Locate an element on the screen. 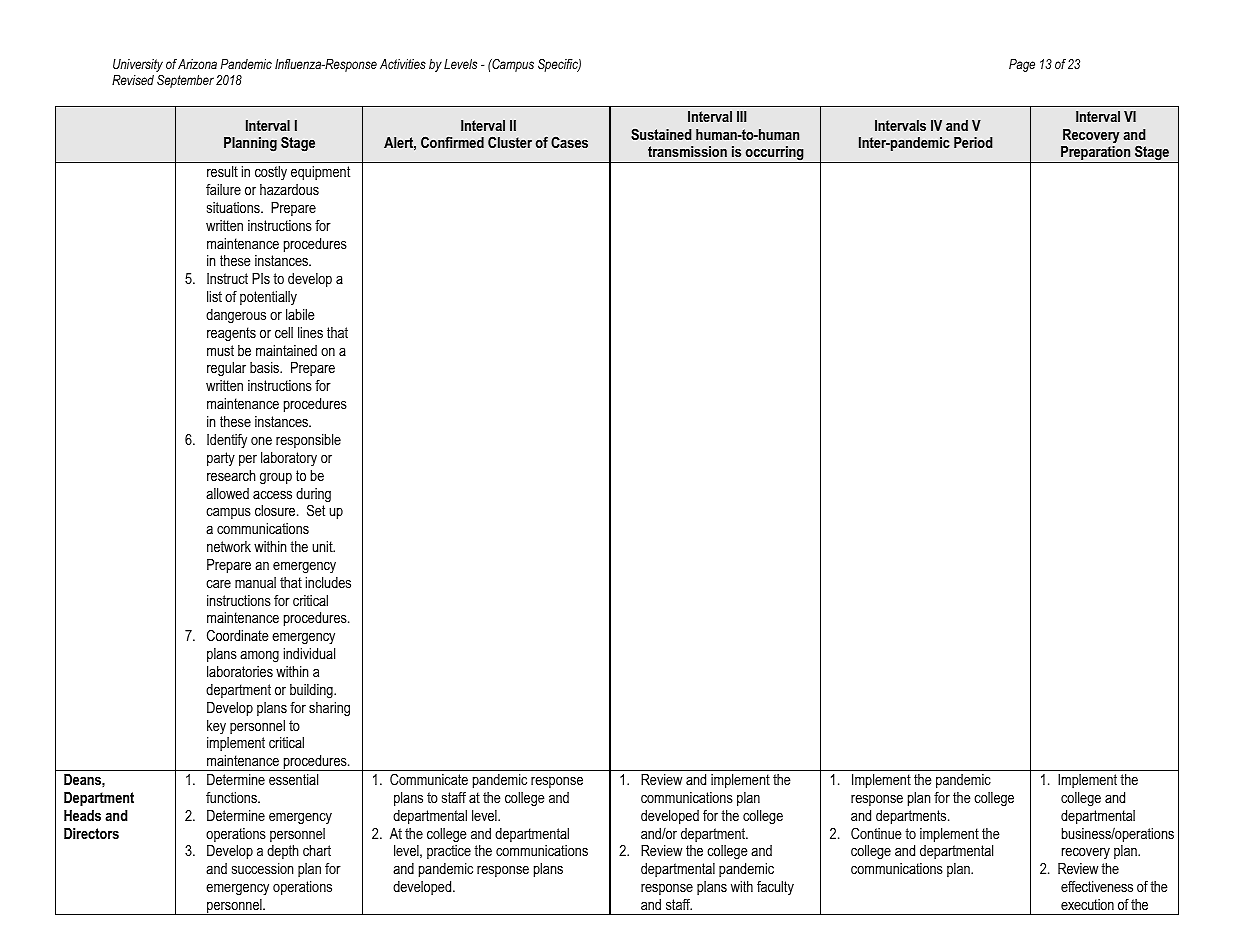 Image resolution: width=1233 pixels, height=952 pixels. lines is located at coordinates (310, 332).
